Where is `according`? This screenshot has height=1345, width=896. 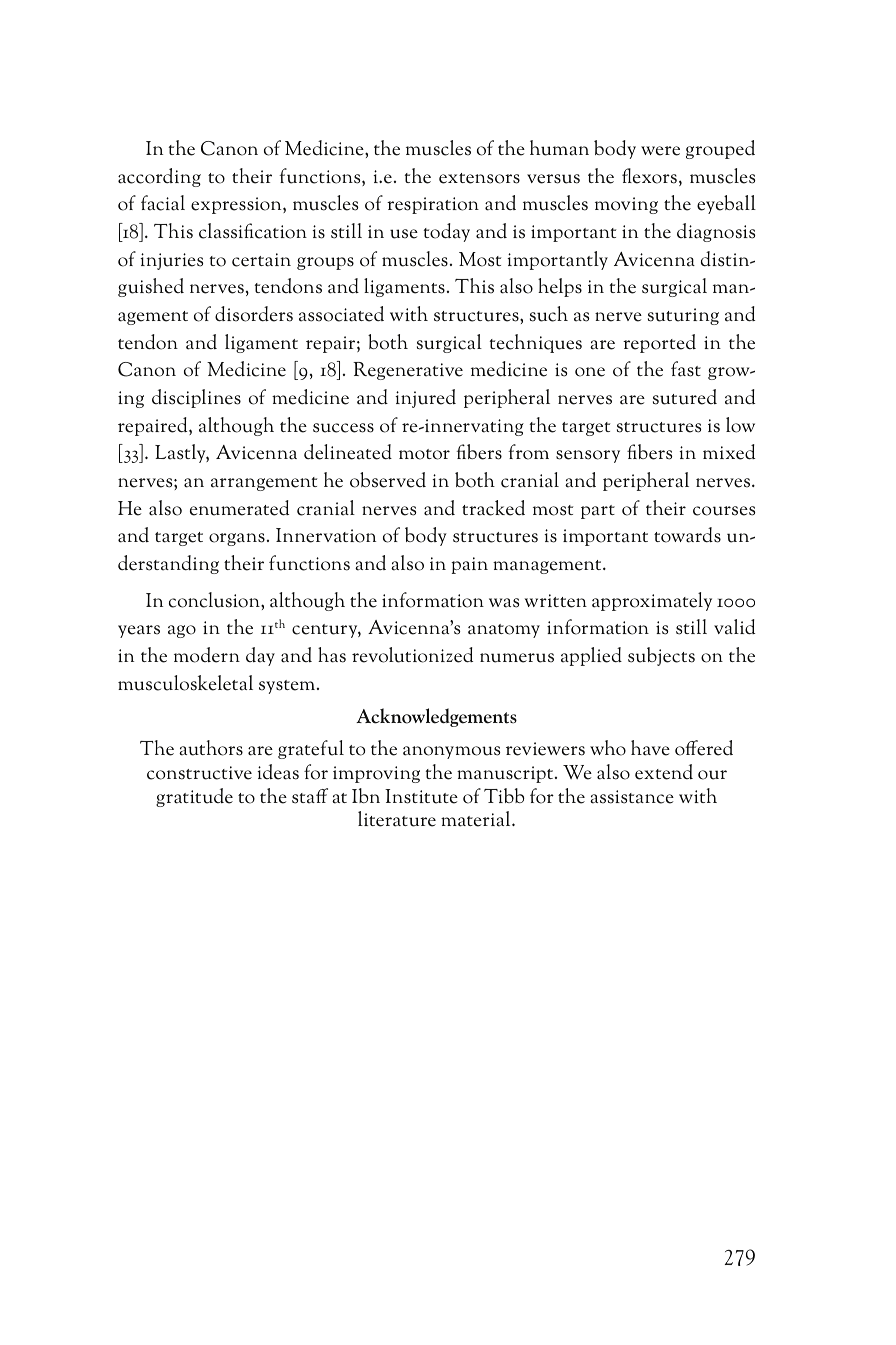
according is located at coordinates (159, 177).
